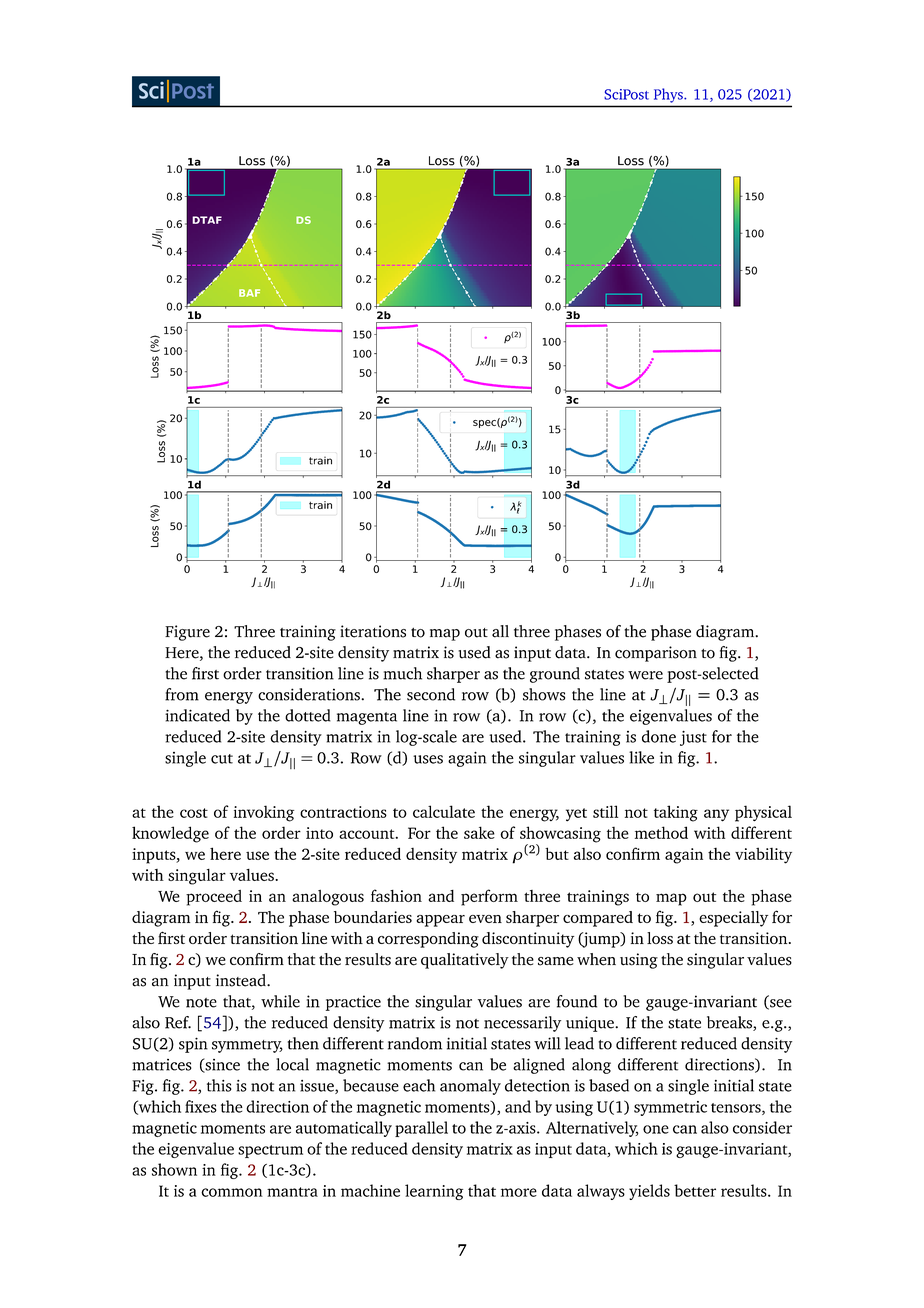  I want to click on learning, so click(434, 1192).
